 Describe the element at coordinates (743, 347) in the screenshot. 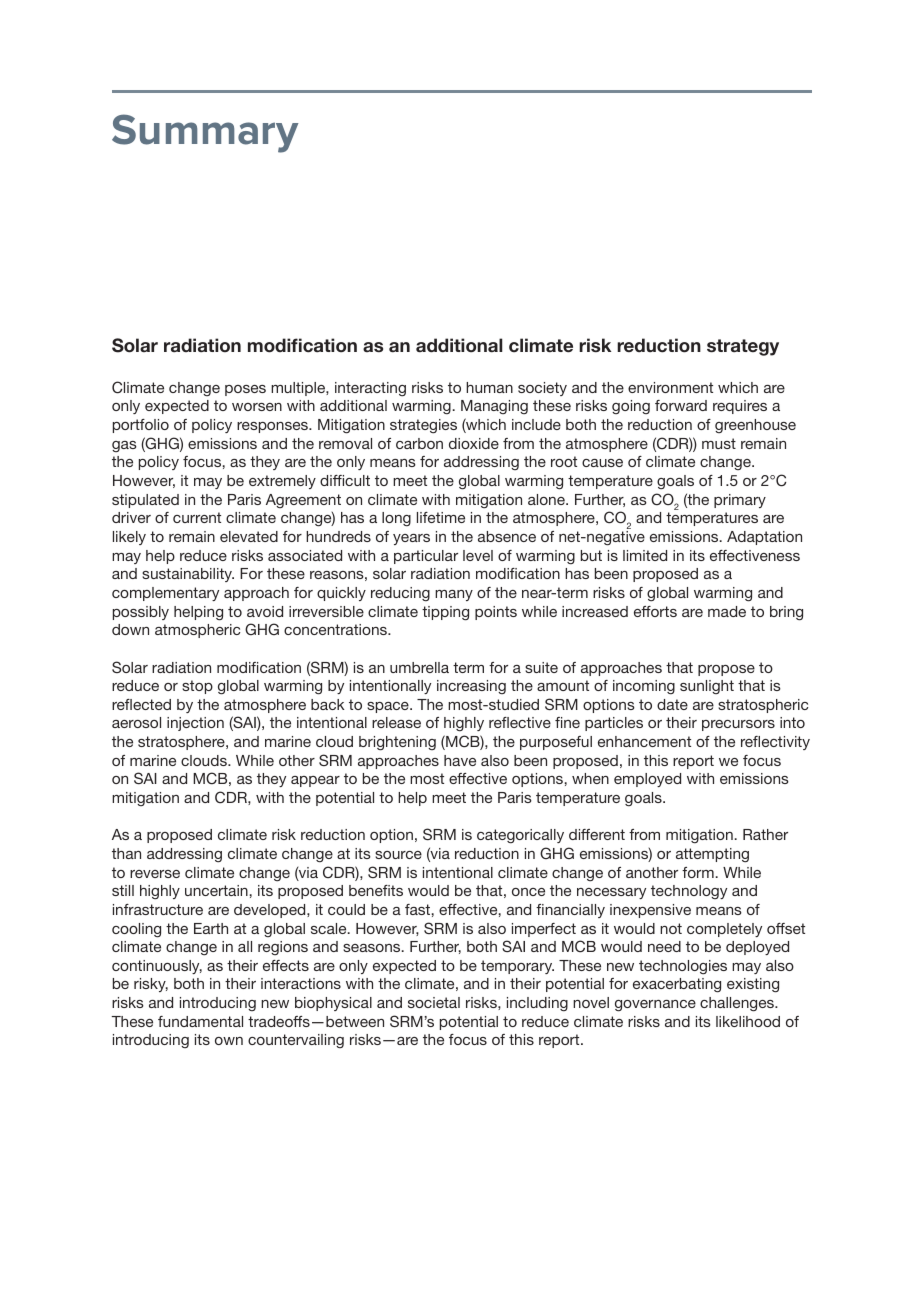

I see `strategy` at that location.
